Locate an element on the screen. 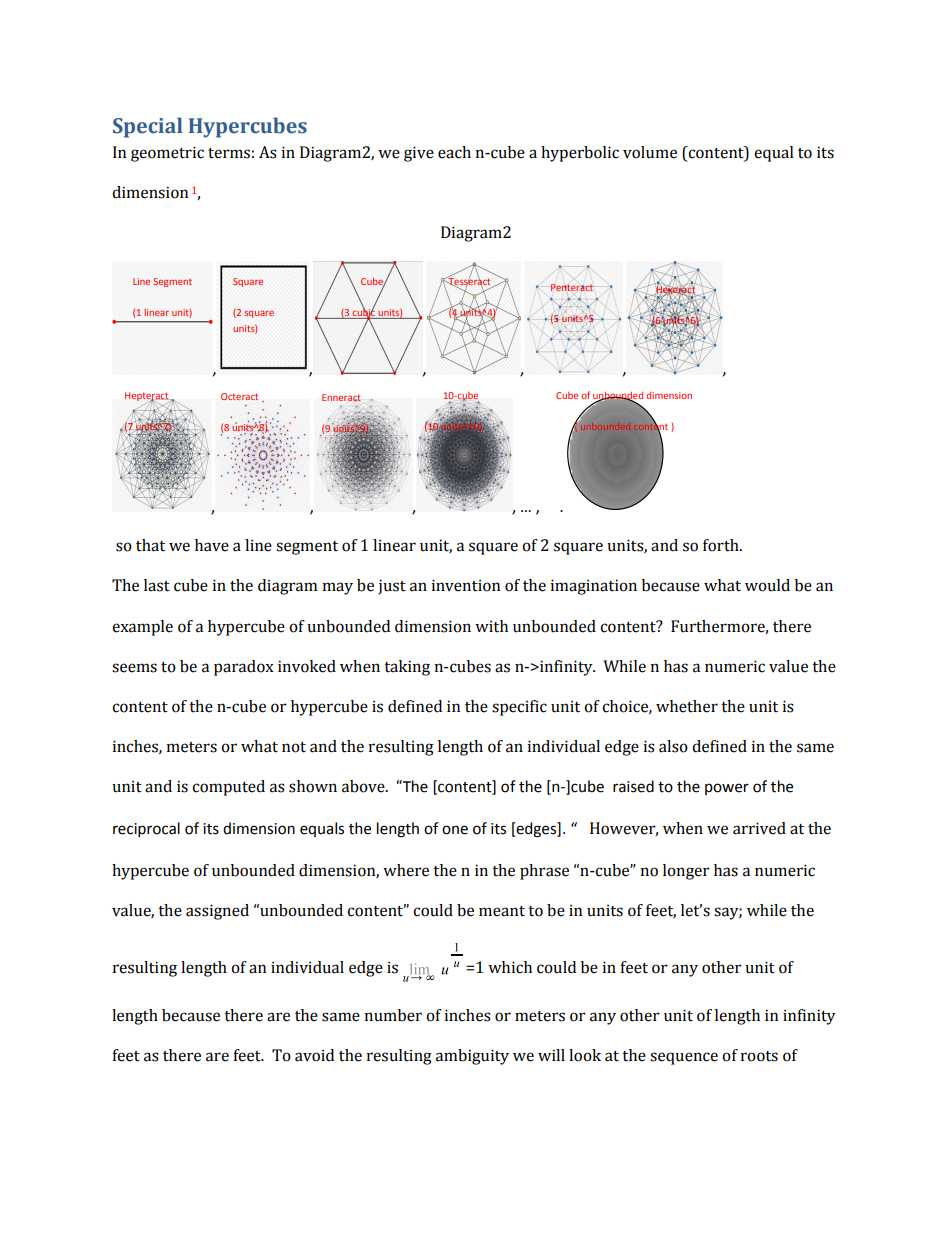  also is located at coordinates (673, 746).
